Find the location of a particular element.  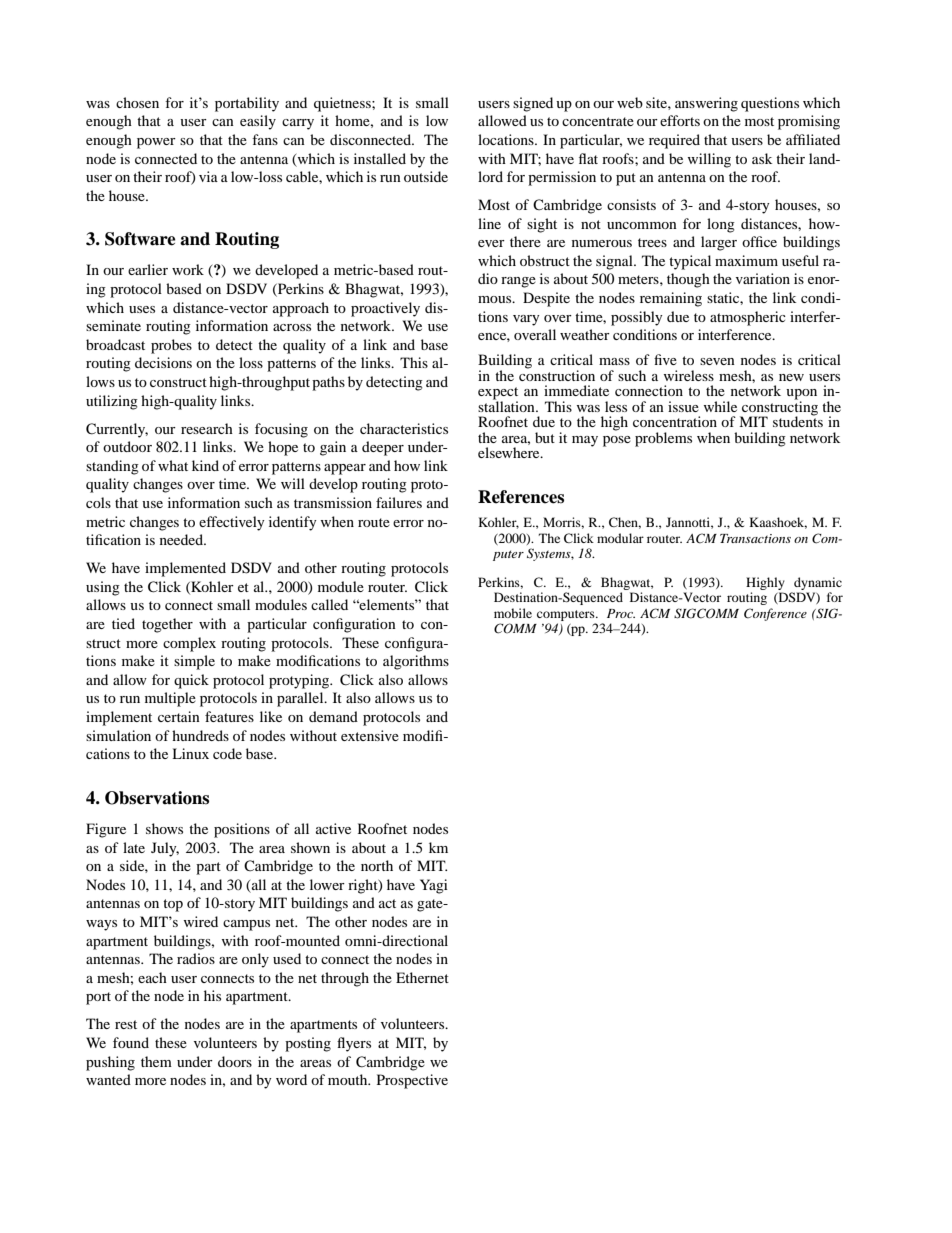

Prospective is located at coordinates (412, 1081).
